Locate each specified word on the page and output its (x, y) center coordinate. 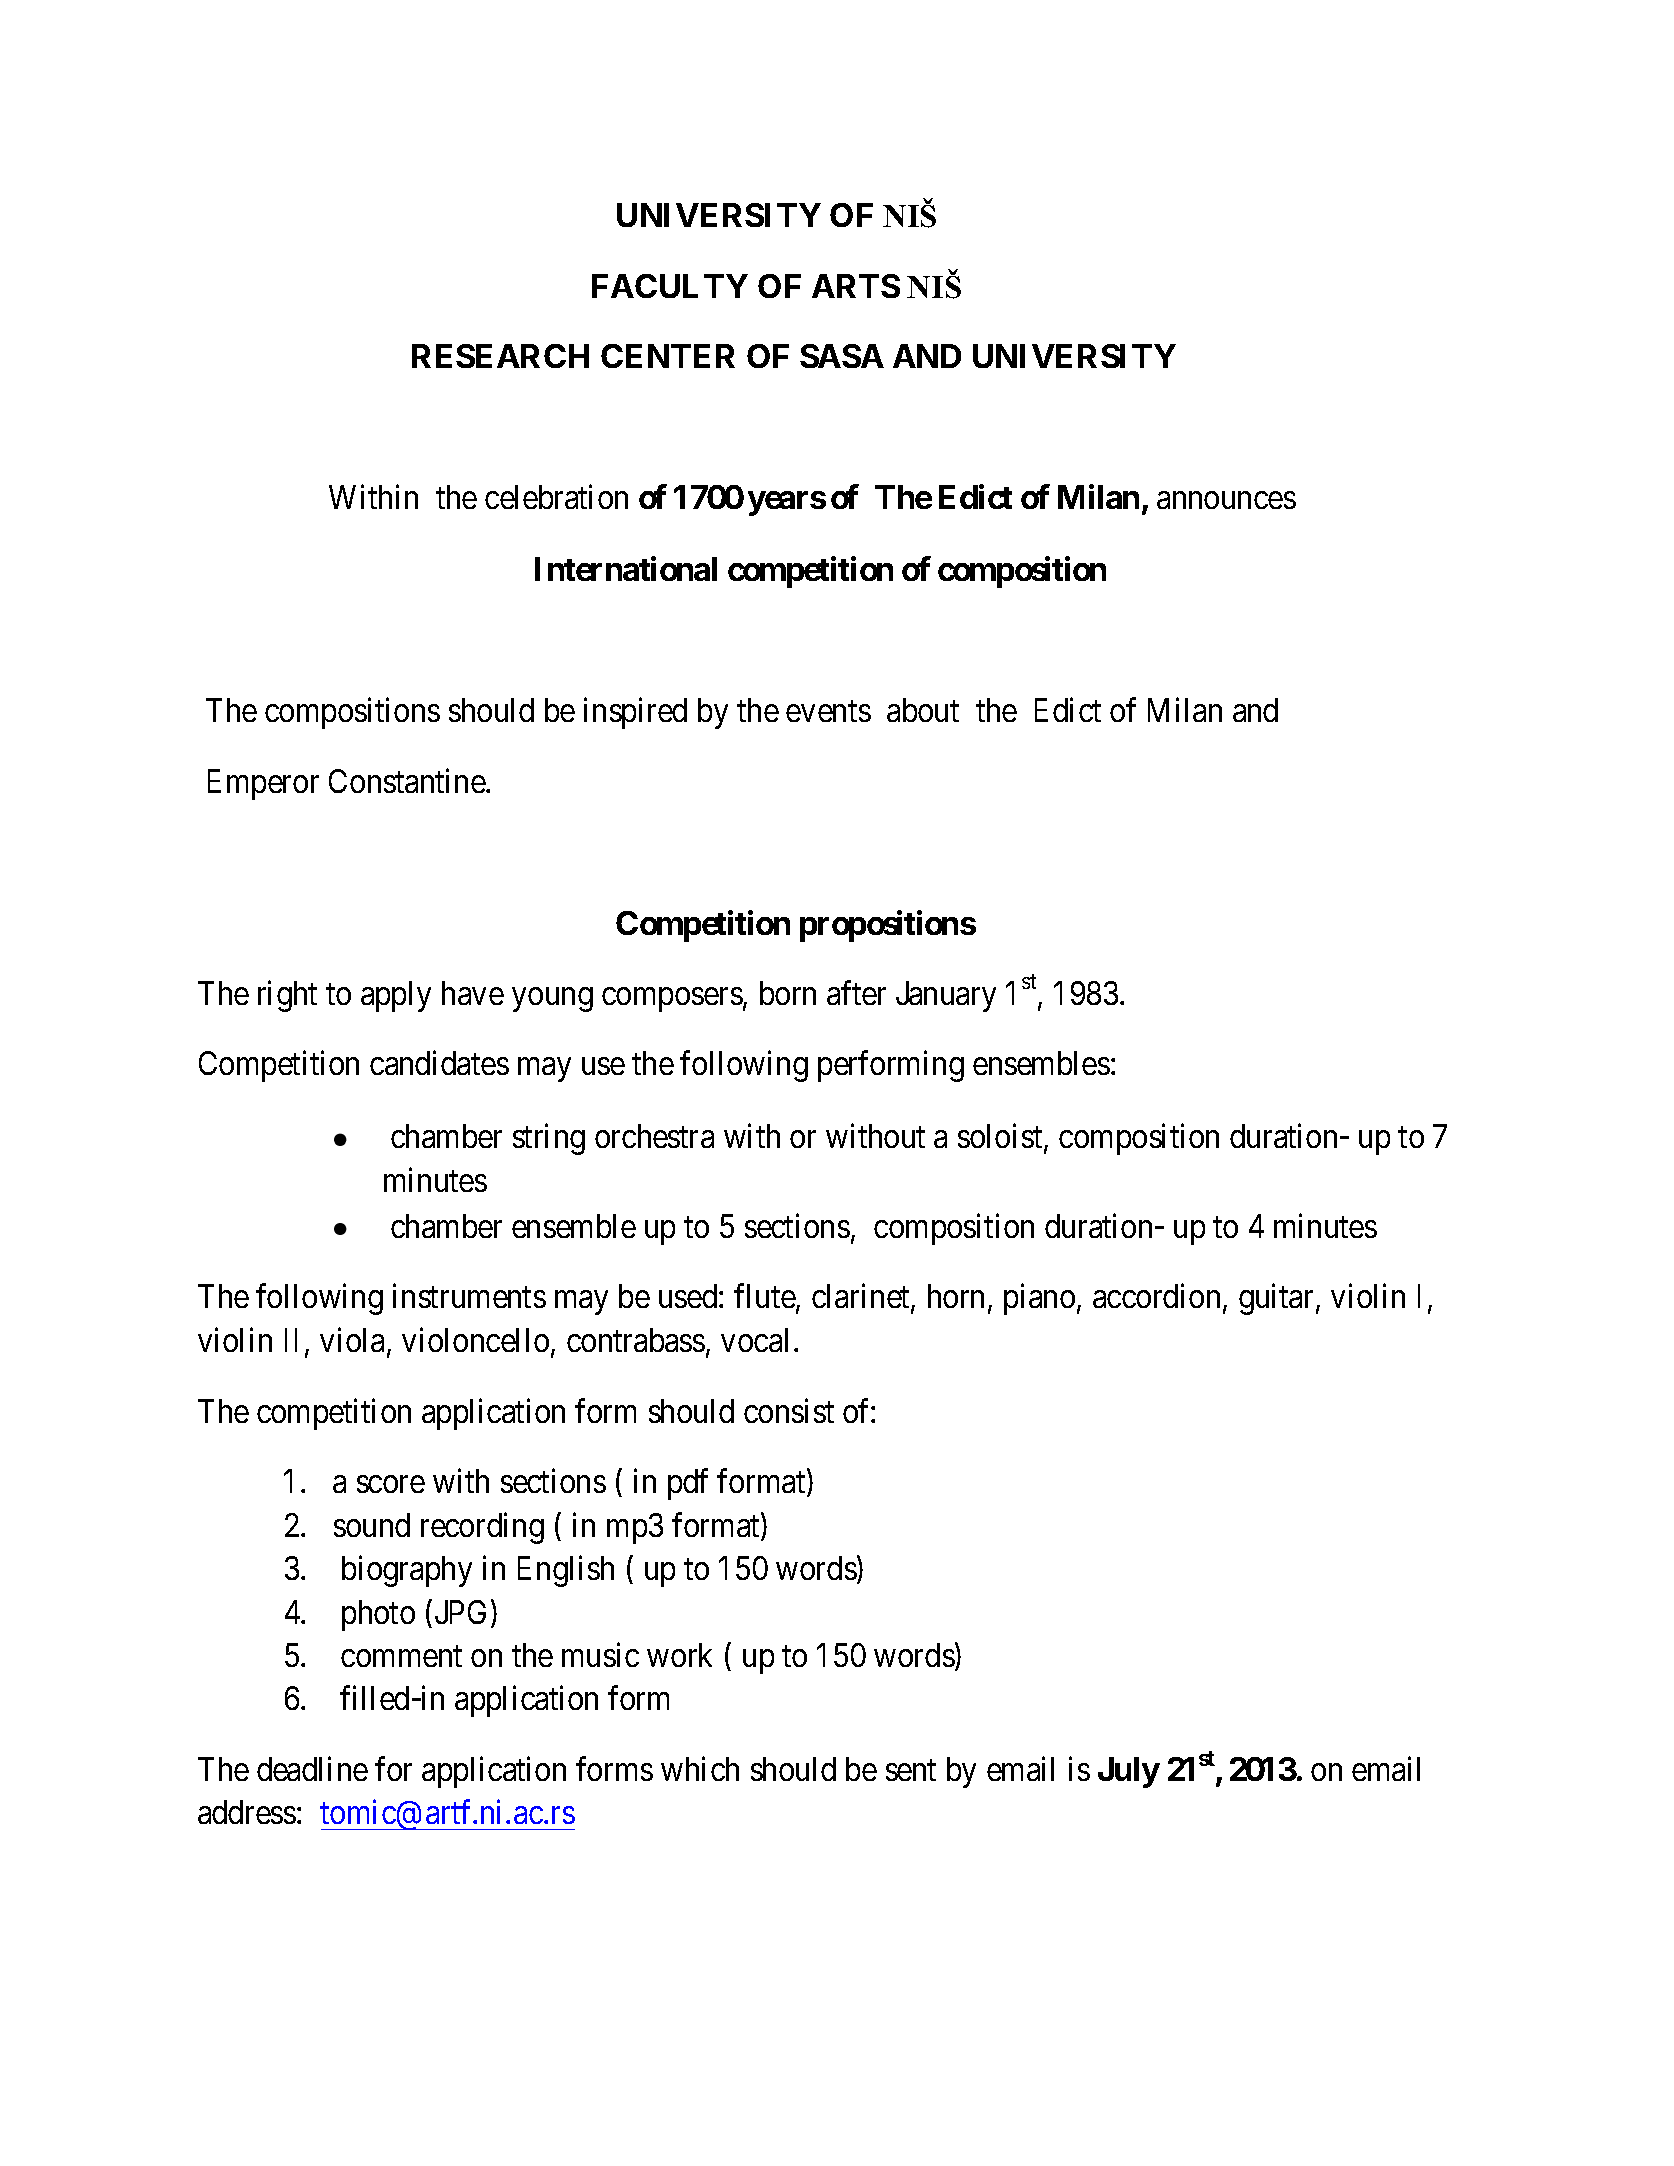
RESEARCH (500, 356)
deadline (312, 1769)
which (700, 1769)
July (1129, 1772)
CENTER (668, 356)
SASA (842, 356)
